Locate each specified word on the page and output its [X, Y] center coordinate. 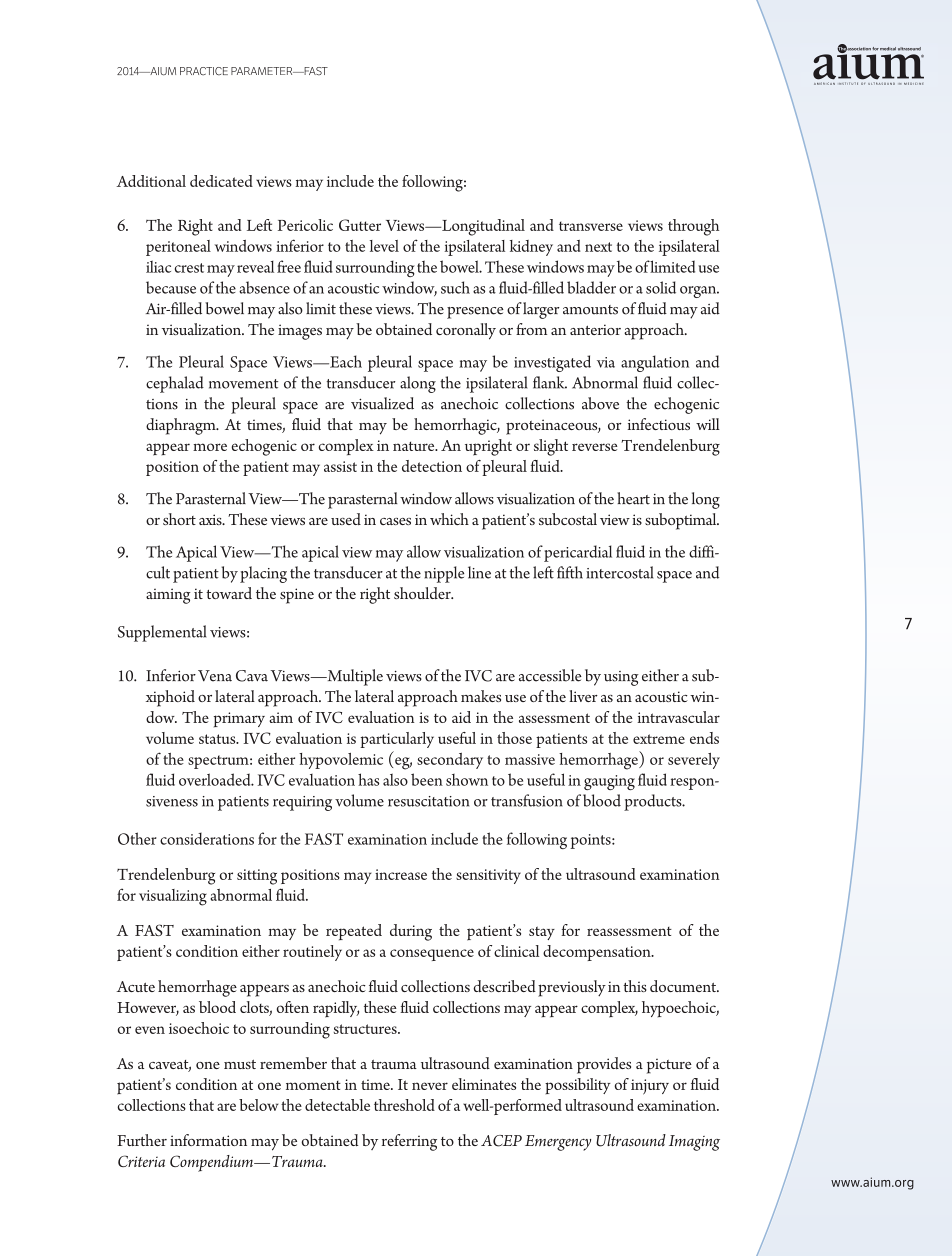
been [427, 779]
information [208, 1140]
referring [409, 1142]
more [210, 447]
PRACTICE [204, 71]
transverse [591, 226]
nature [415, 446]
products [654, 802]
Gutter [360, 225]
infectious [659, 424]
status [218, 739]
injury [650, 1087]
